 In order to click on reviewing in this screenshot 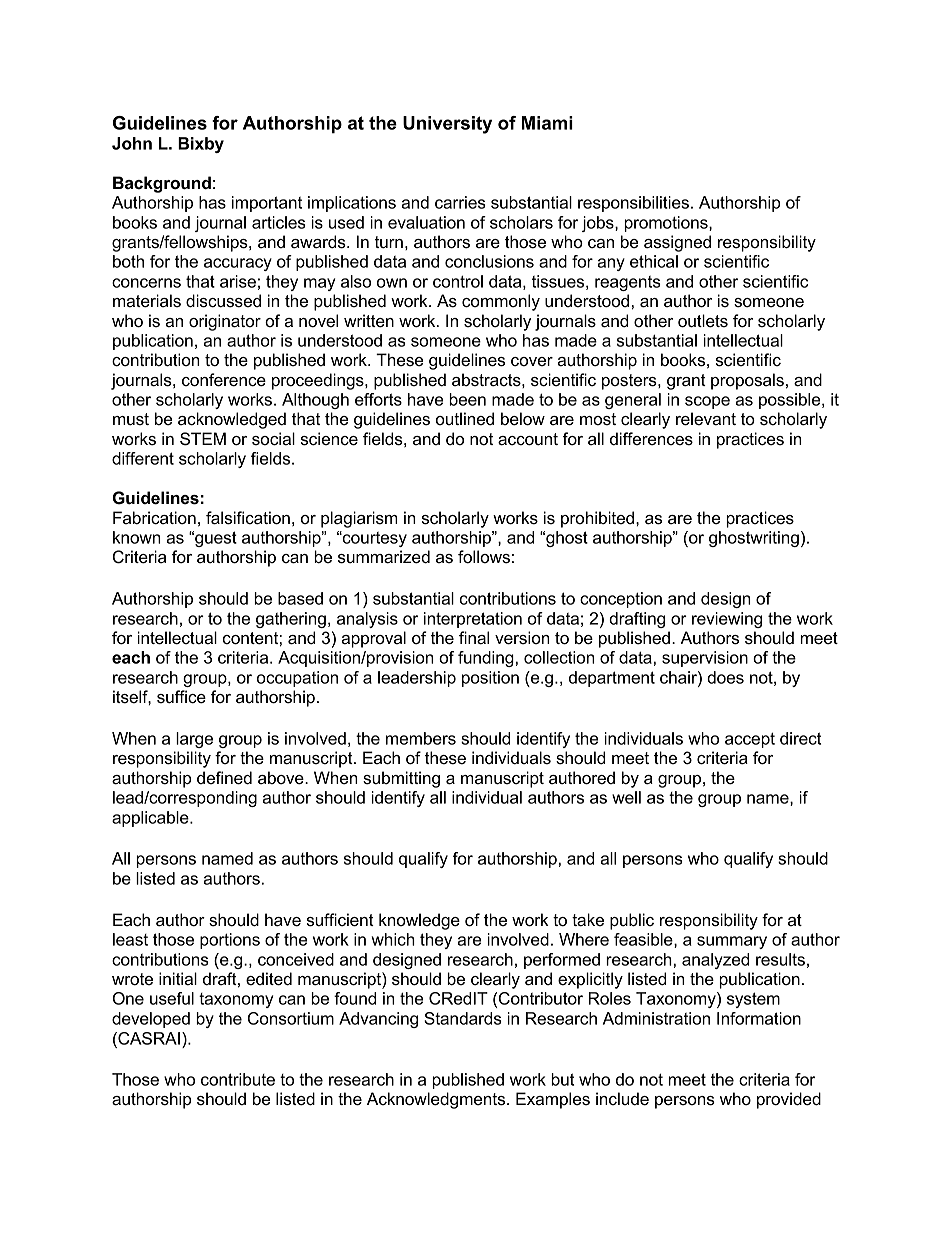, I will do `click(727, 620)`.
